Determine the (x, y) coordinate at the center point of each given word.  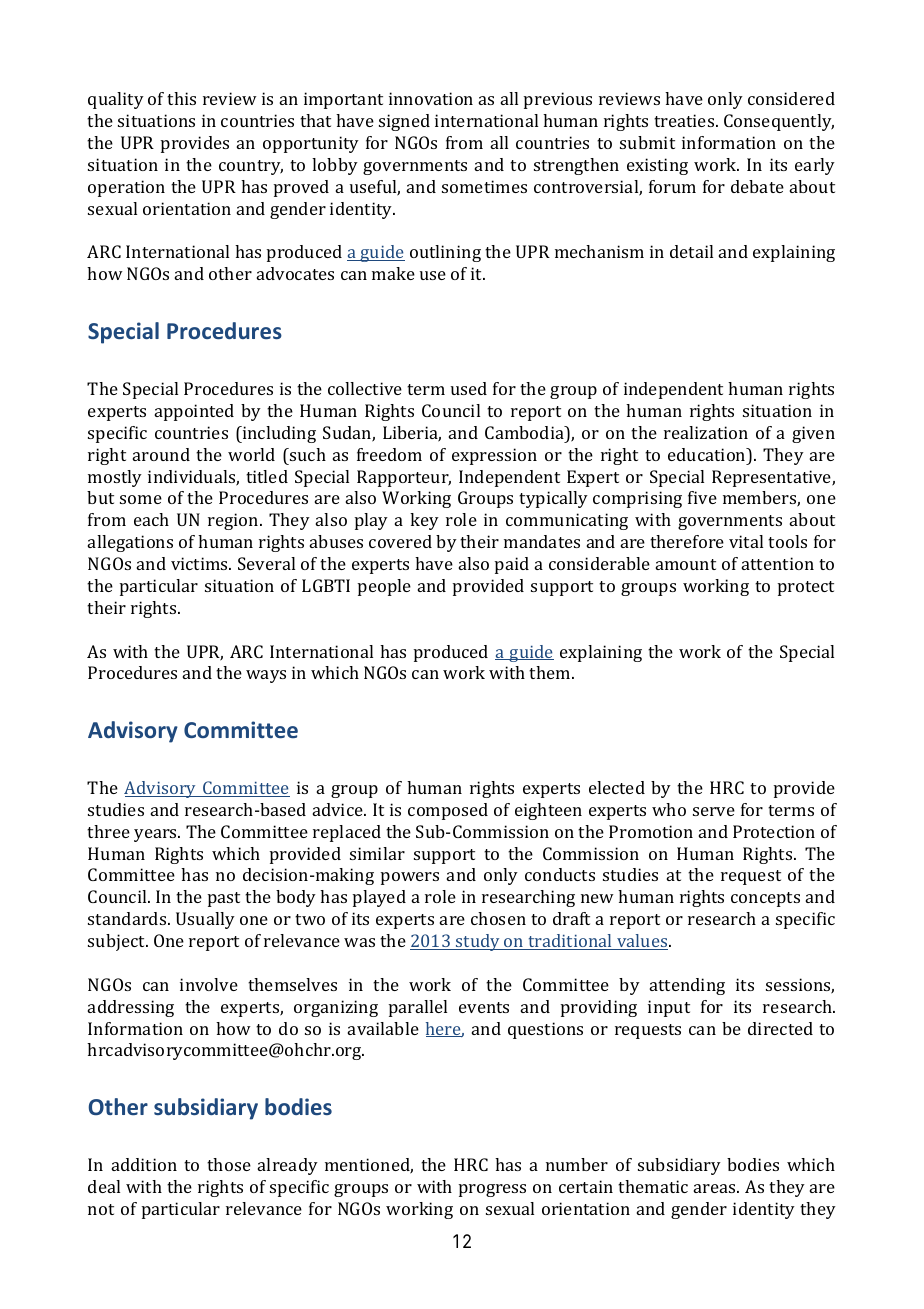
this (181, 98)
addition (144, 1164)
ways (266, 676)
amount (686, 564)
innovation (431, 98)
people (384, 587)
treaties (685, 120)
